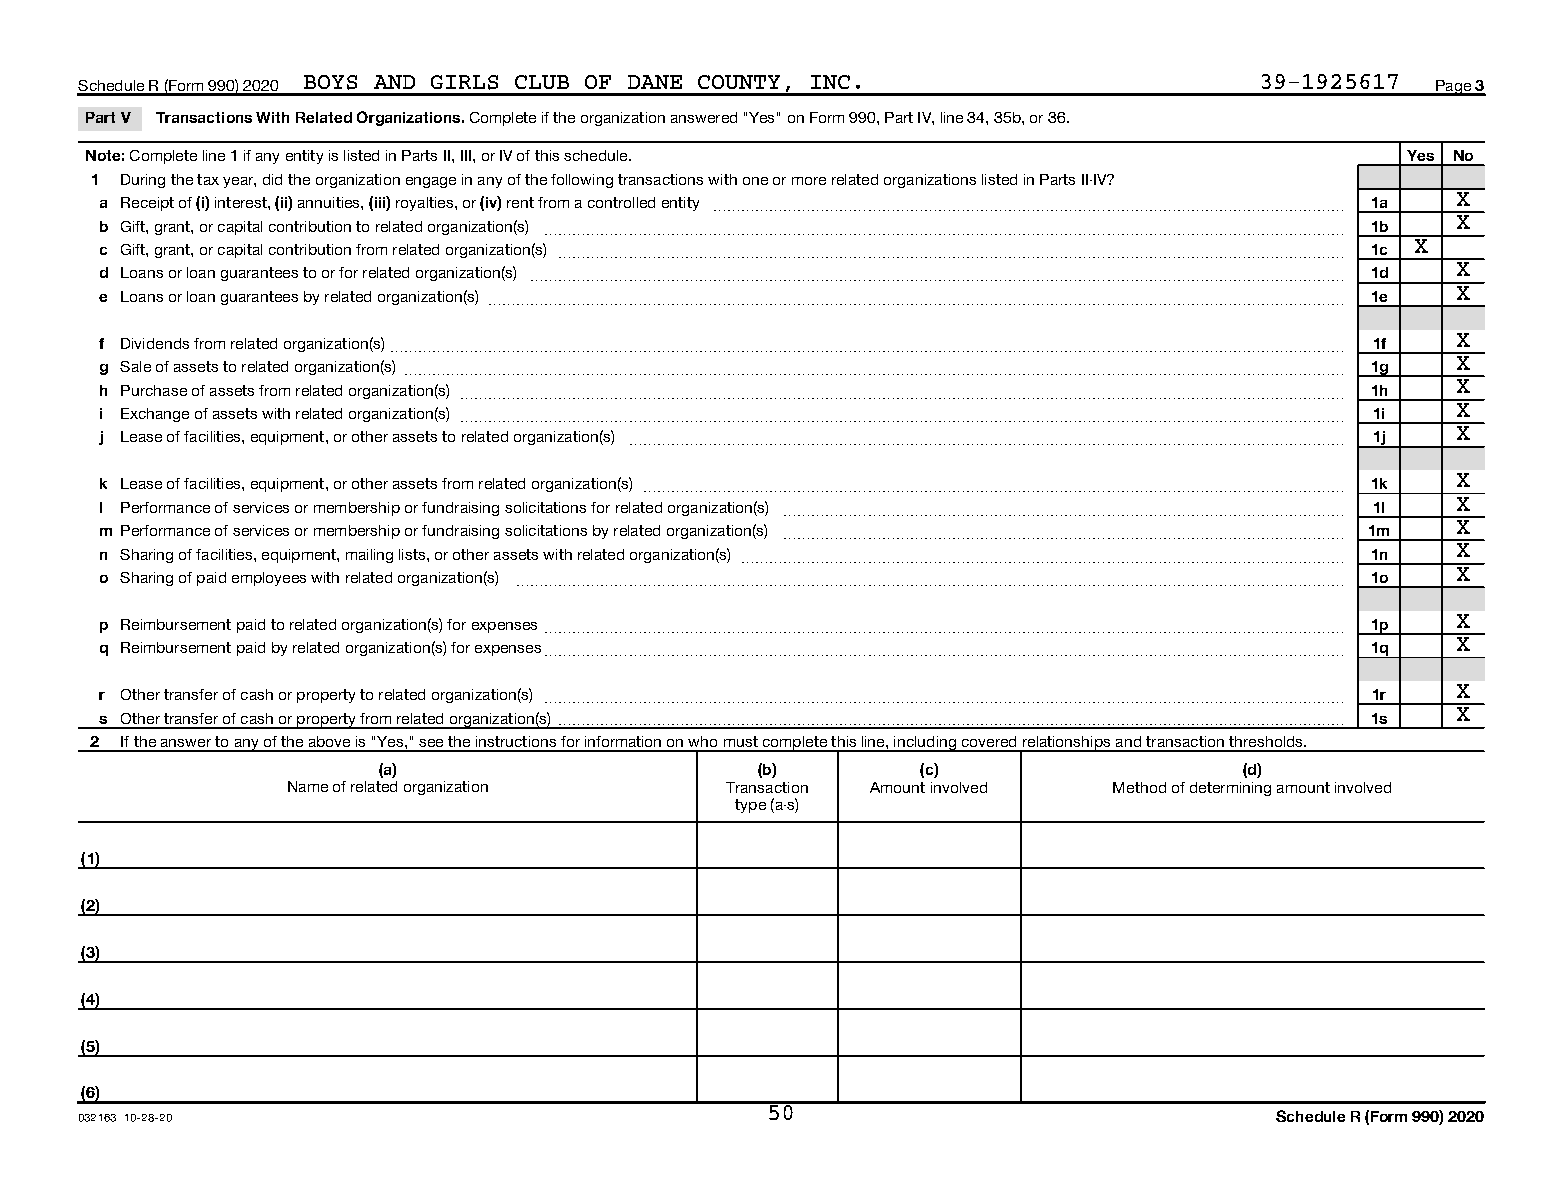  I want to click on did, so click(272, 179).
